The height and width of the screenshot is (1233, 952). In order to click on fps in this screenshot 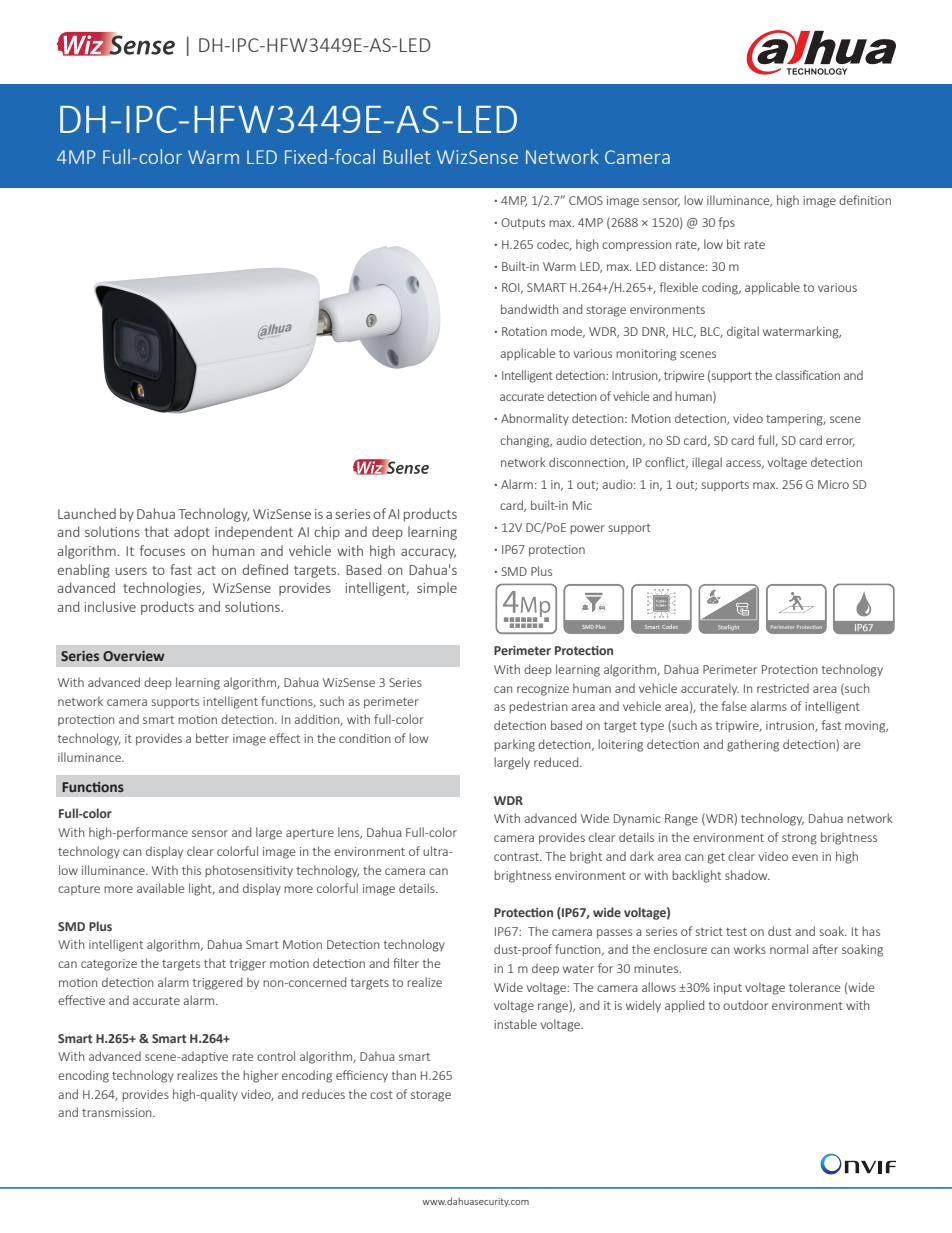, I will do `click(727, 223)`.
